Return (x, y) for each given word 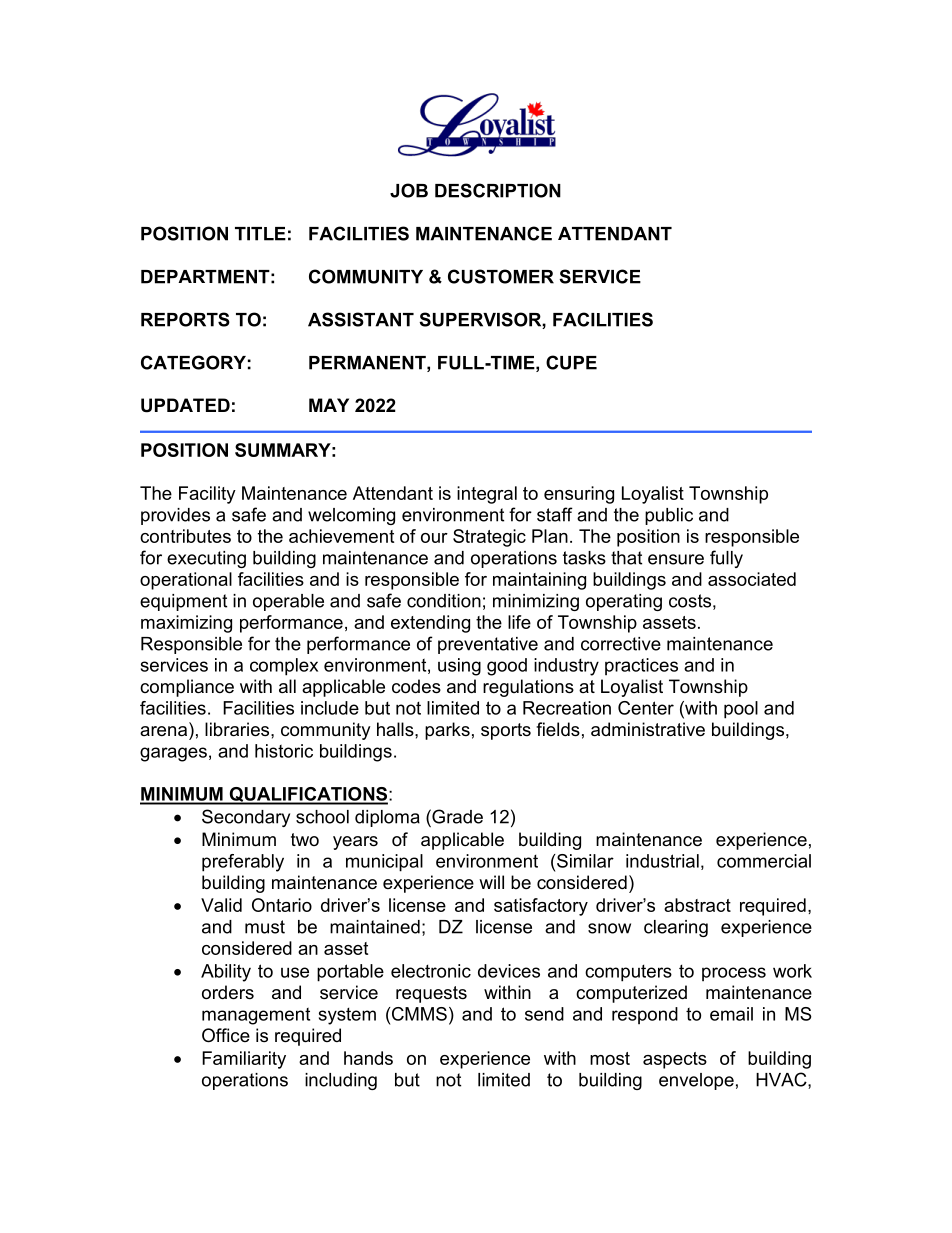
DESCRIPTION (498, 190)
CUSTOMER (501, 276)
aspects (675, 1060)
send (544, 1014)
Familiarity (244, 1060)
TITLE (260, 234)
